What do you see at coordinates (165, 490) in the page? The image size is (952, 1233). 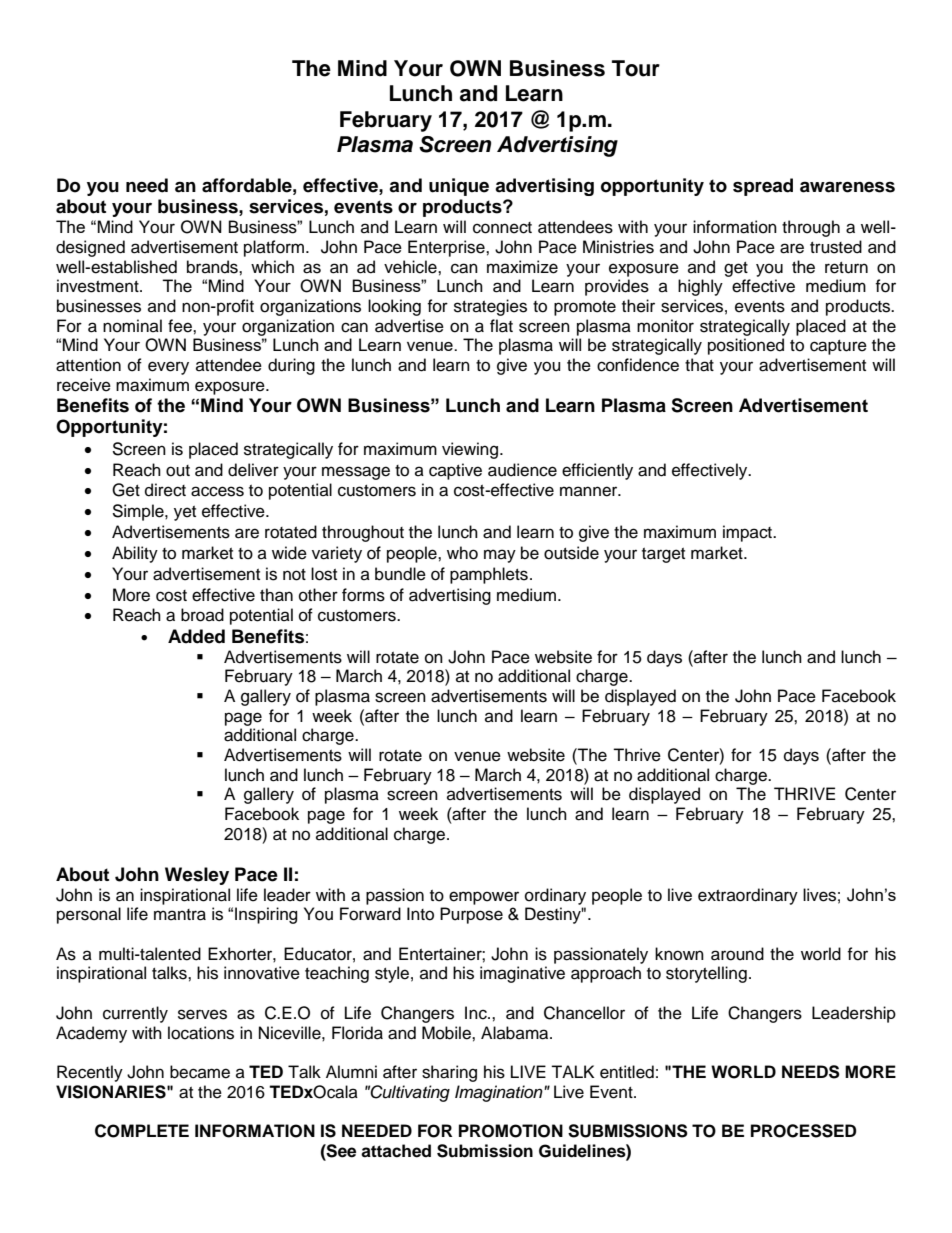 I see `direct` at bounding box center [165, 490].
